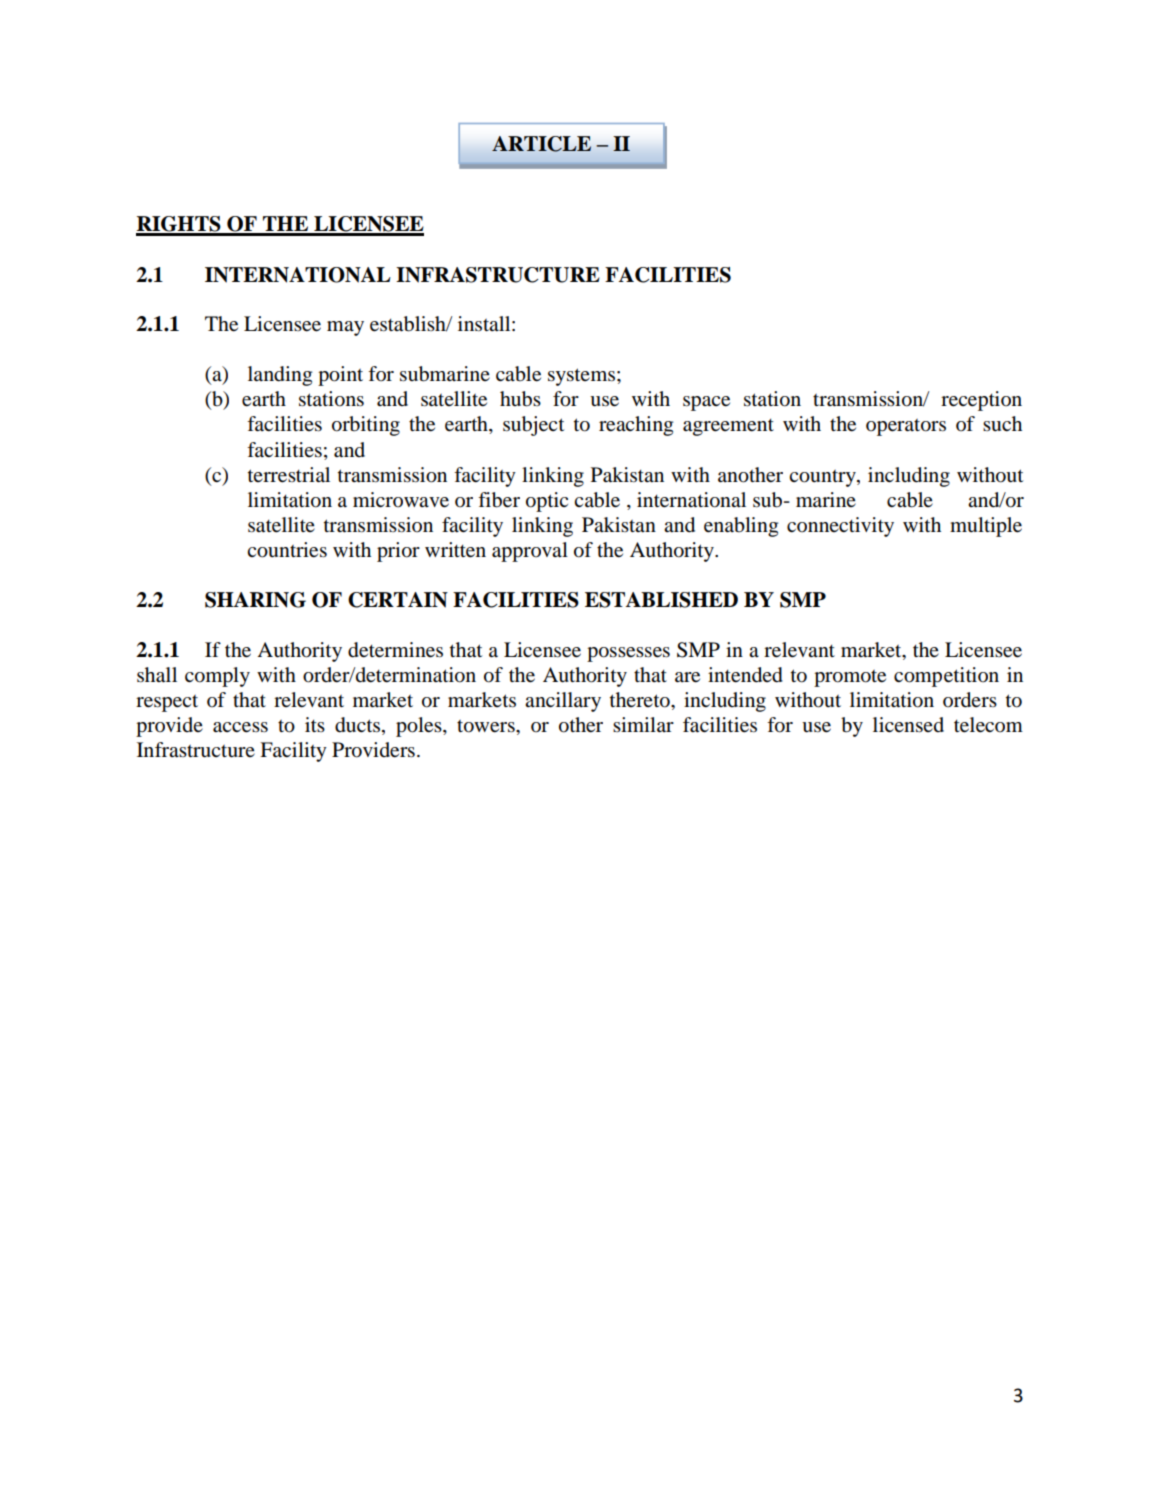  I want to click on reception, so click(981, 401).
